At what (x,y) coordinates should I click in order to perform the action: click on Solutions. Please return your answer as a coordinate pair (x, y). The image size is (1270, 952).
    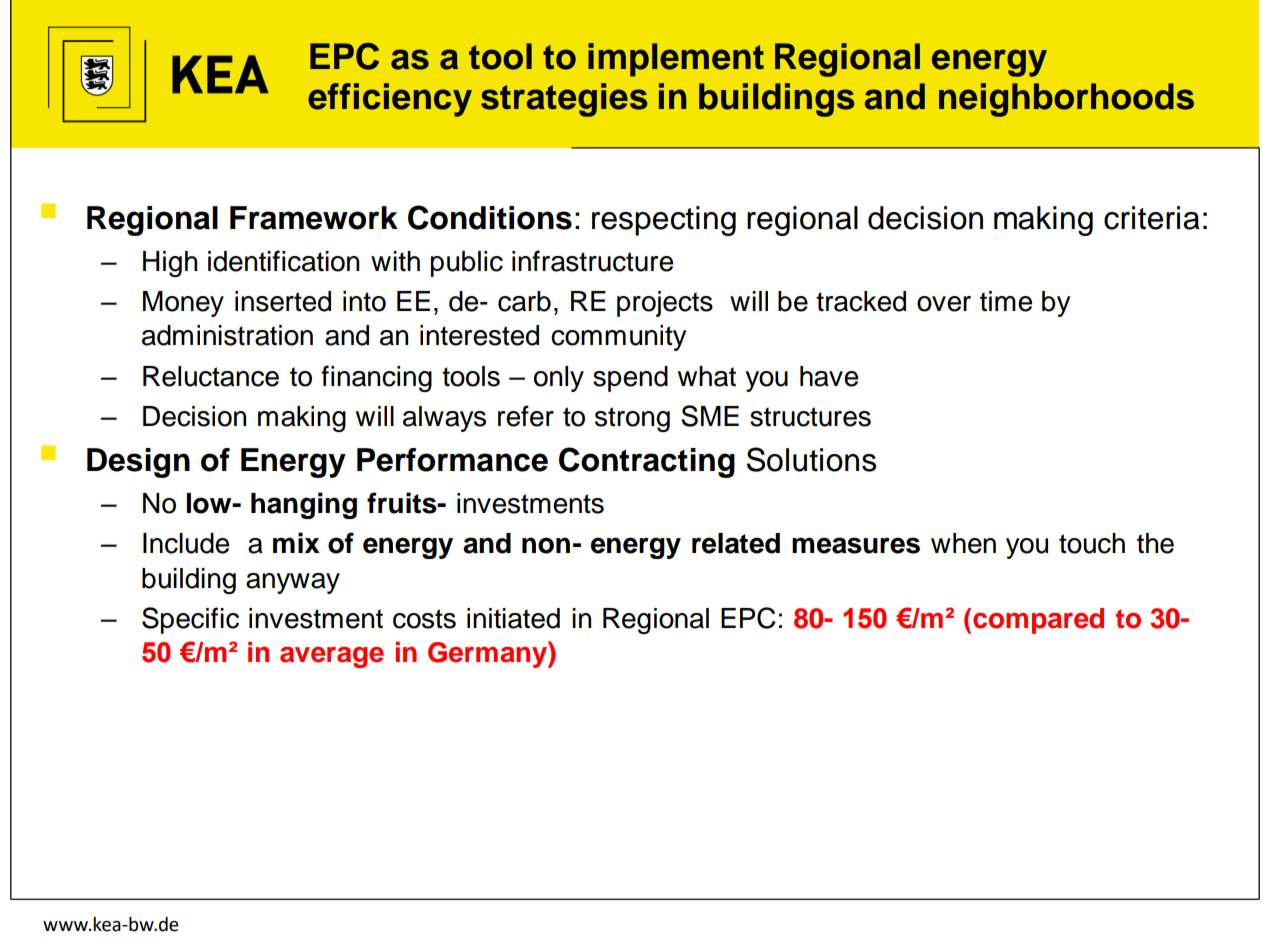
    Looking at the image, I should click on (811, 459).
